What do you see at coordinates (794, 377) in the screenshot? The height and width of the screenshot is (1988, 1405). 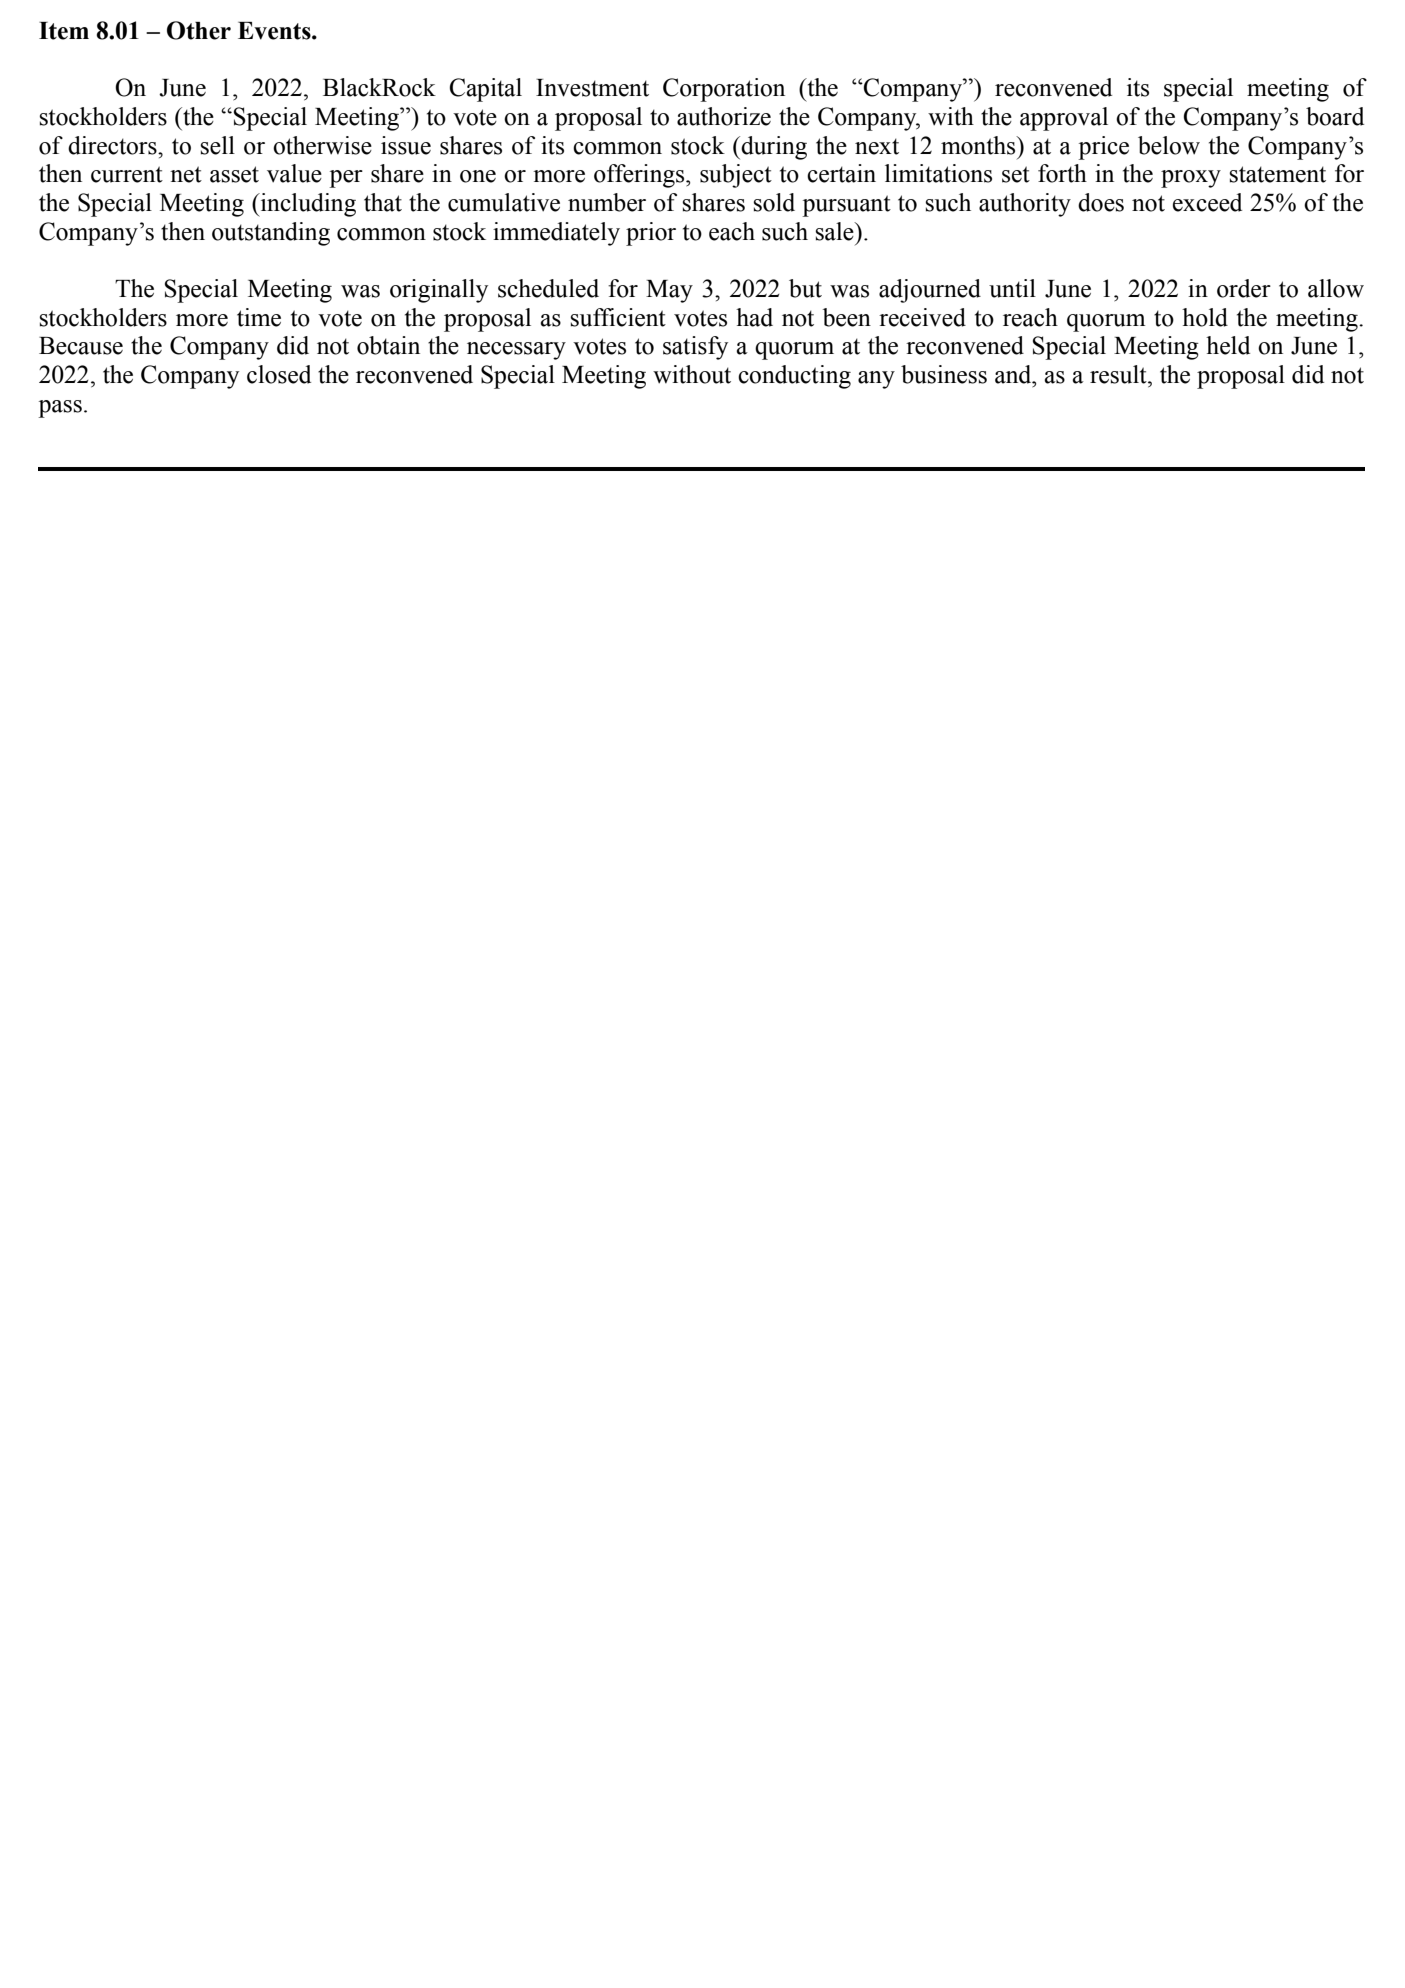 I see `conducting` at bounding box center [794, 377].
